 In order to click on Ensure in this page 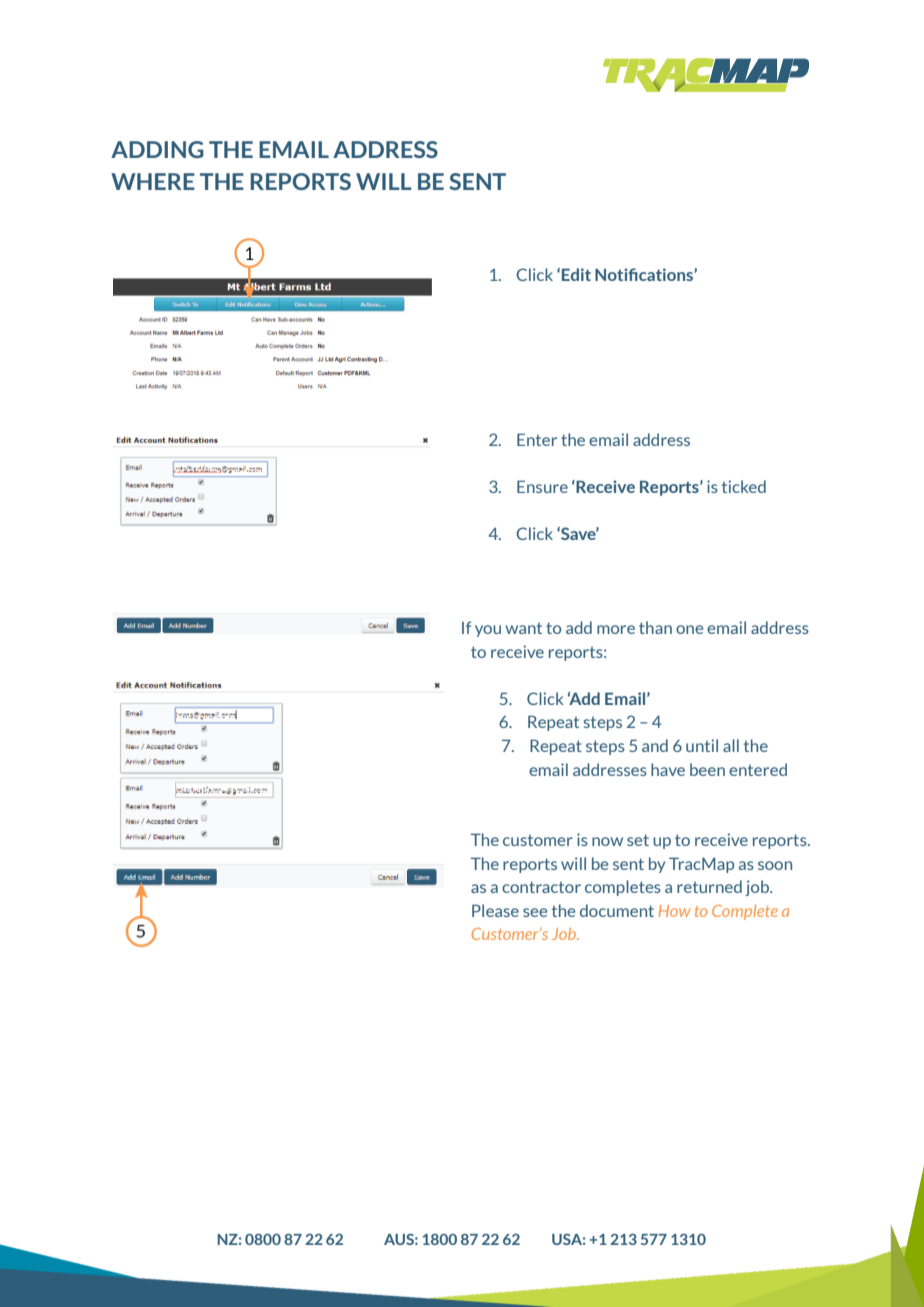, I will do `click(542, 486)`.
